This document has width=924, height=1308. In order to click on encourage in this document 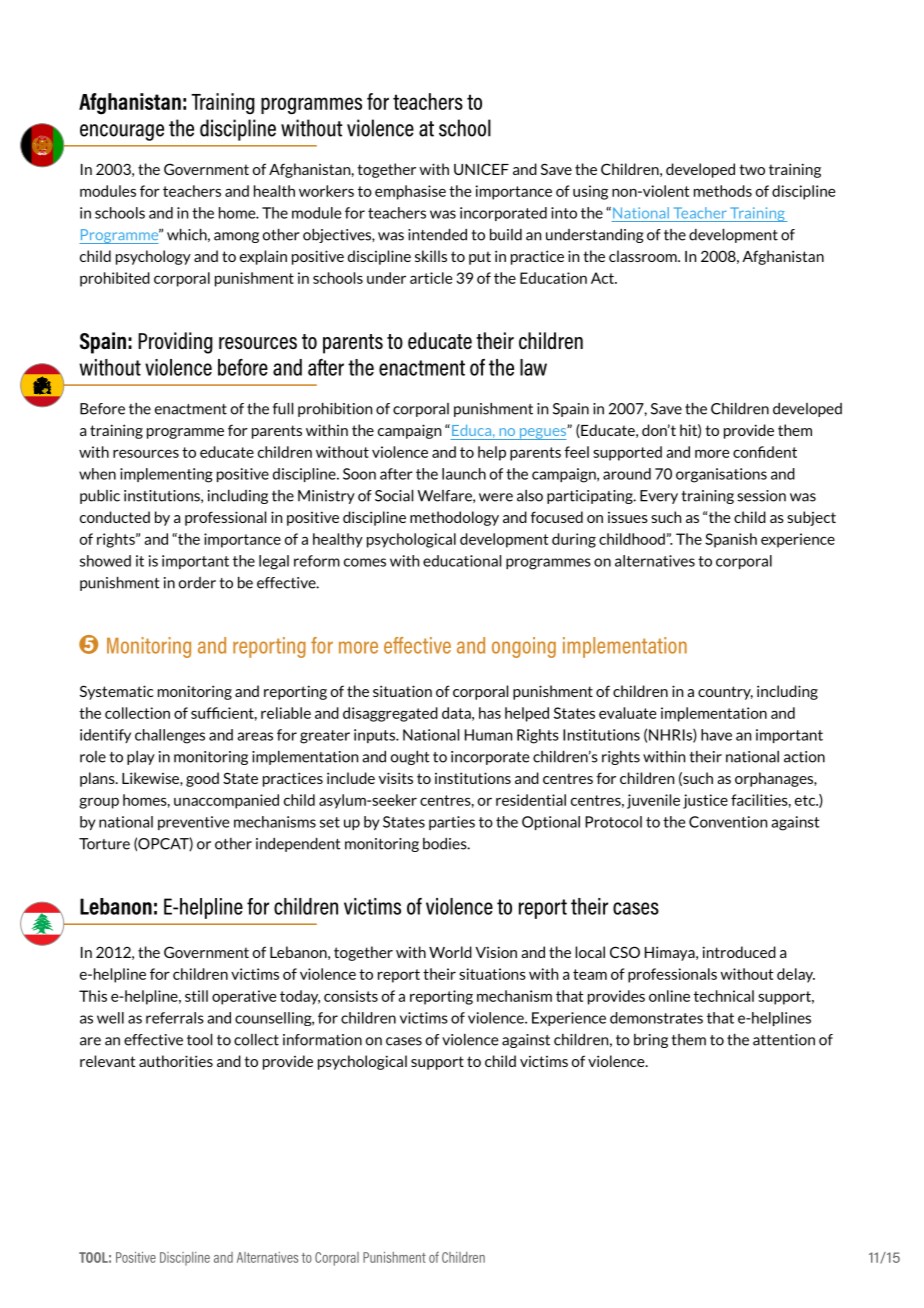, I will do `click(122, 132)`.
